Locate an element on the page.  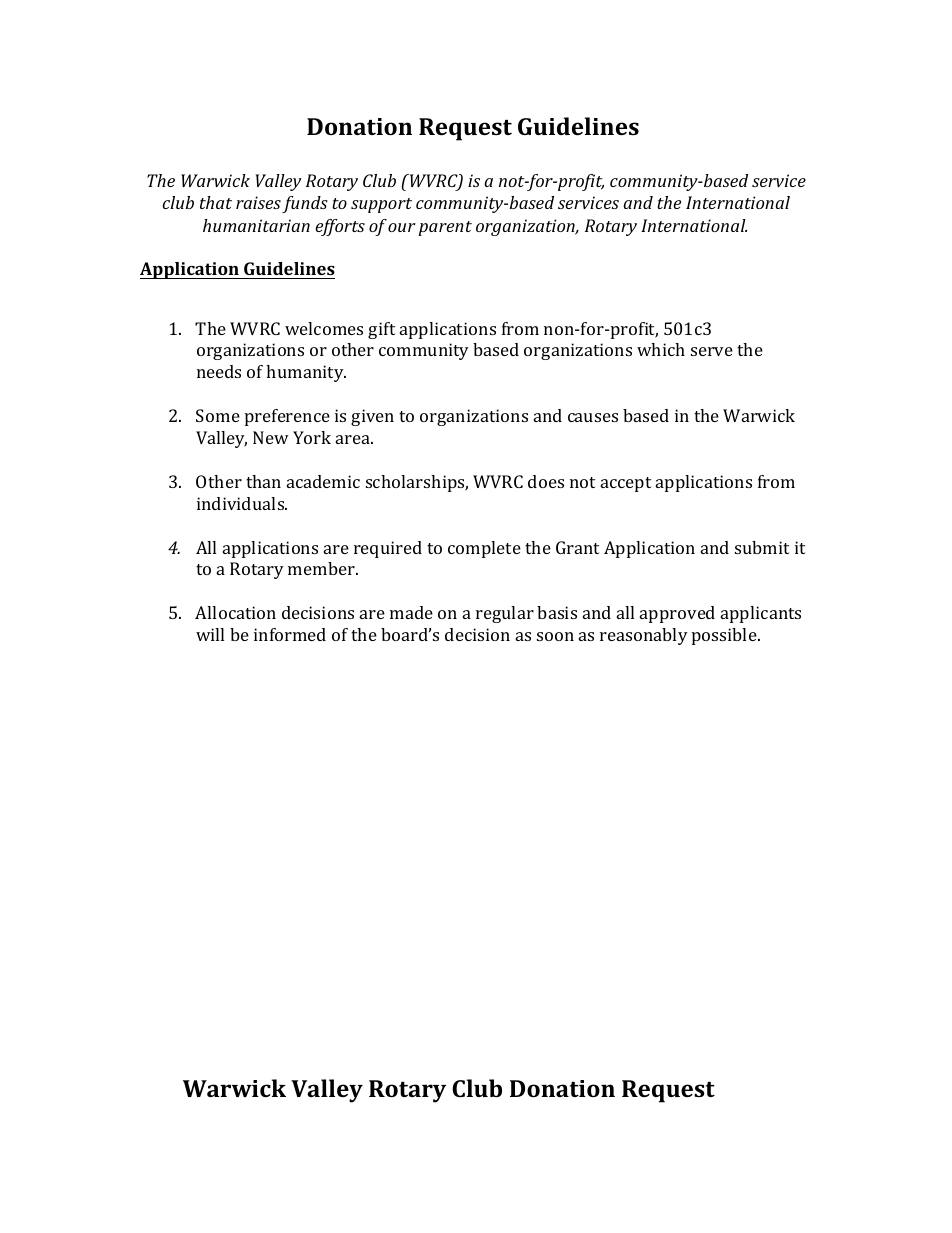
parent is located at coordinates (445, 228).
